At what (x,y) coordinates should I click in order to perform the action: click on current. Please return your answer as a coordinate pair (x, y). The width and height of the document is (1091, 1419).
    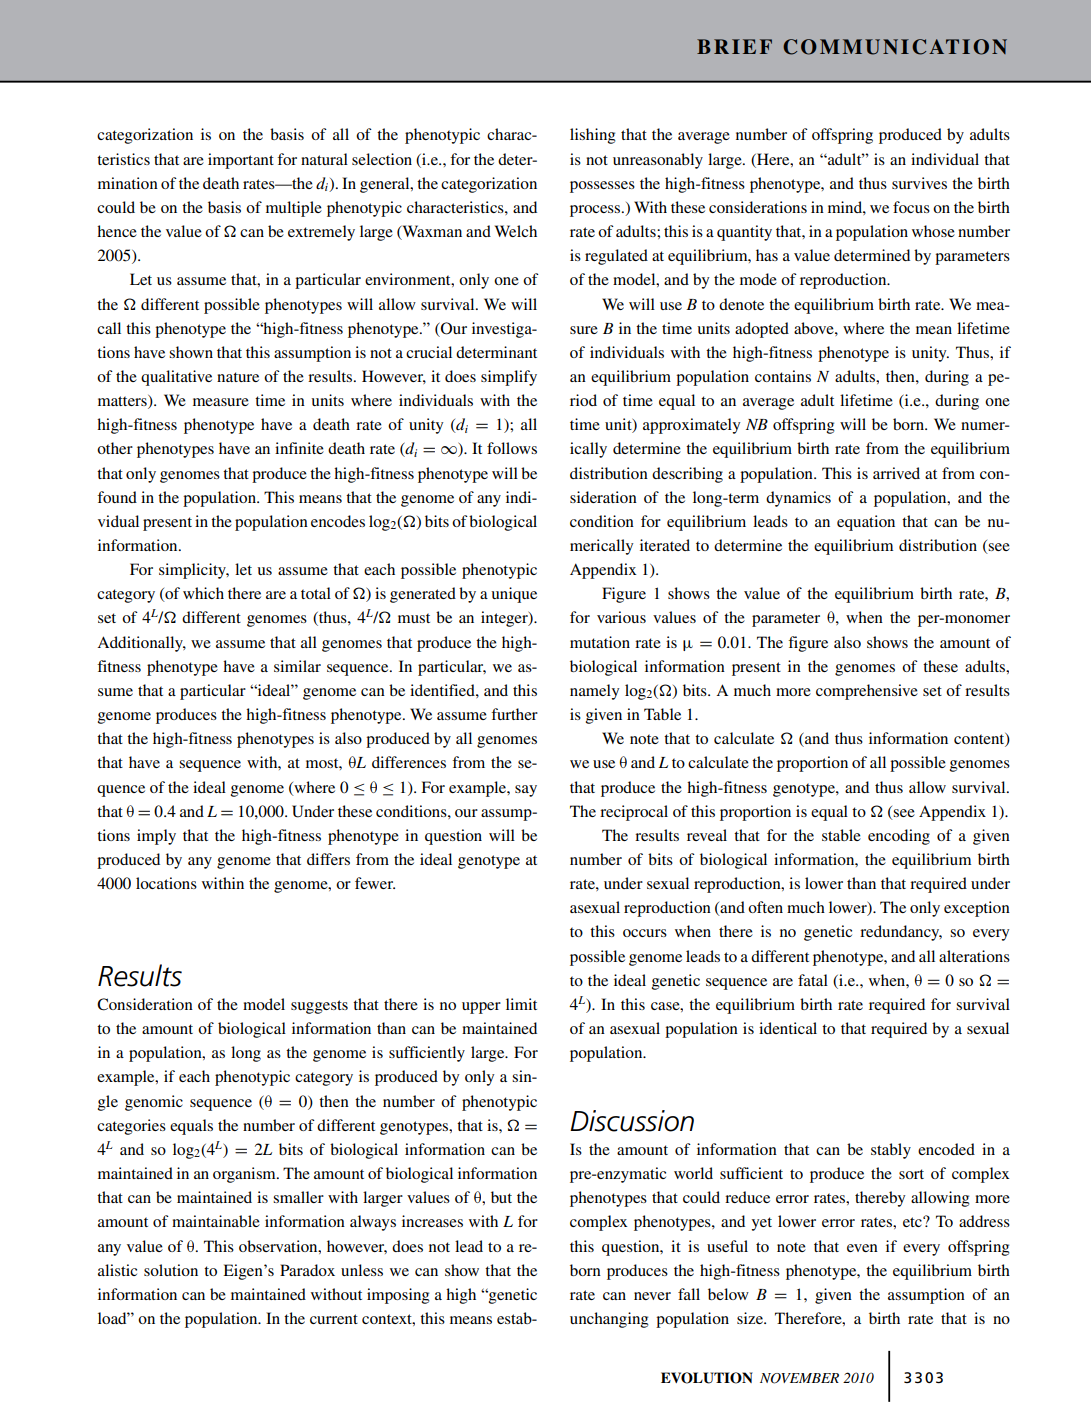
    Looking at the image, I should click on (334, 1319).
